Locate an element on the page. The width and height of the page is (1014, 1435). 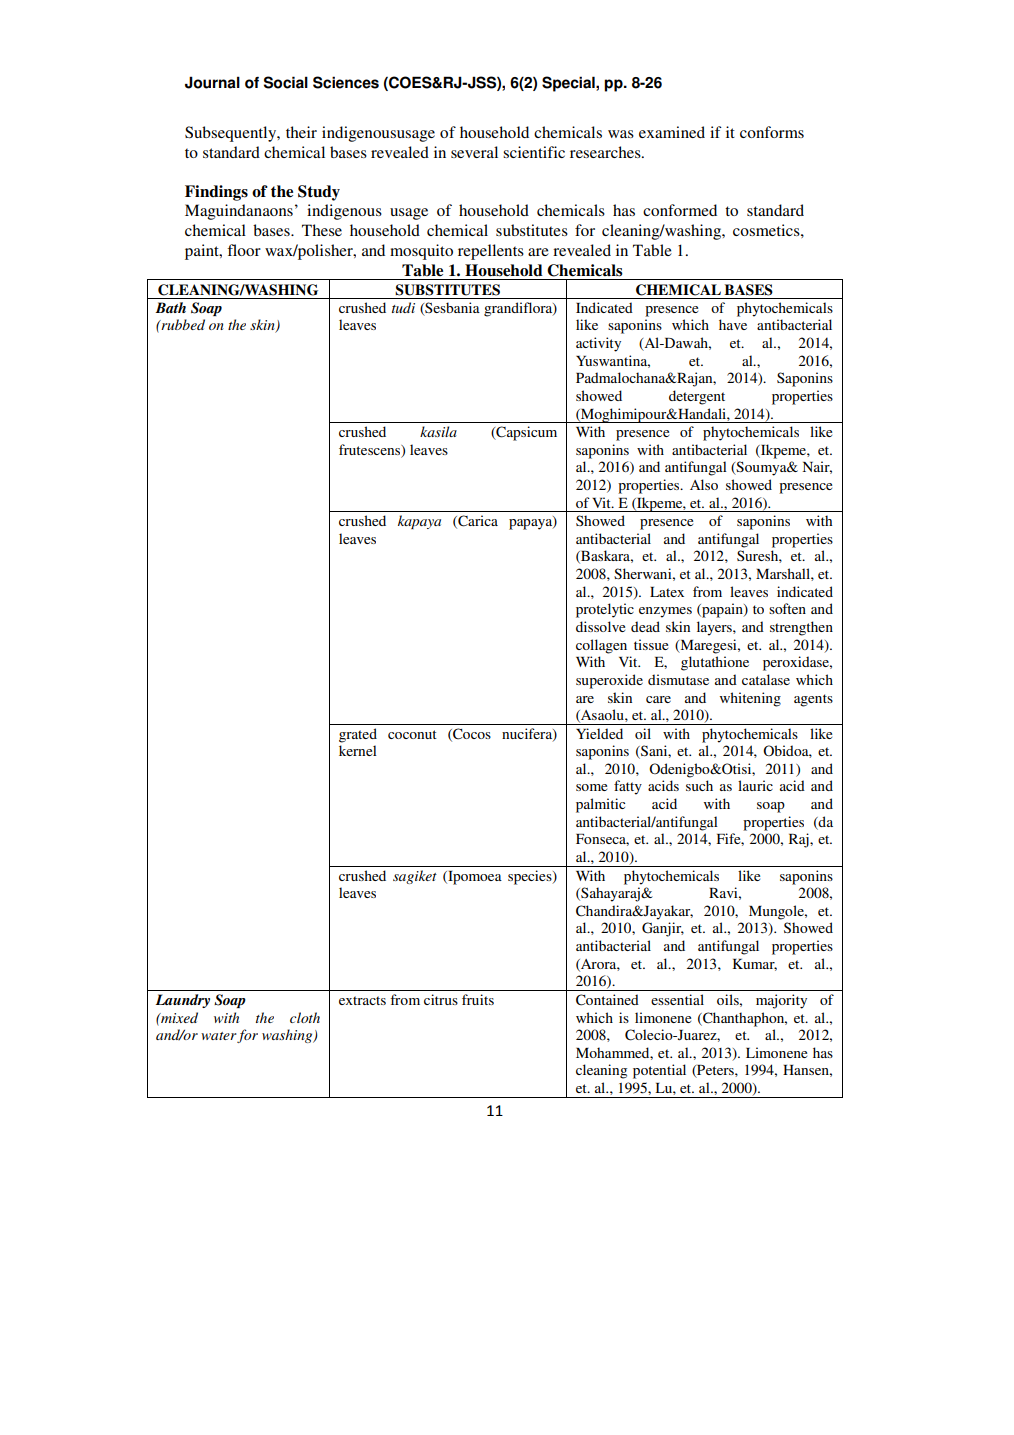
Also is located at coordinates (704, 484).
